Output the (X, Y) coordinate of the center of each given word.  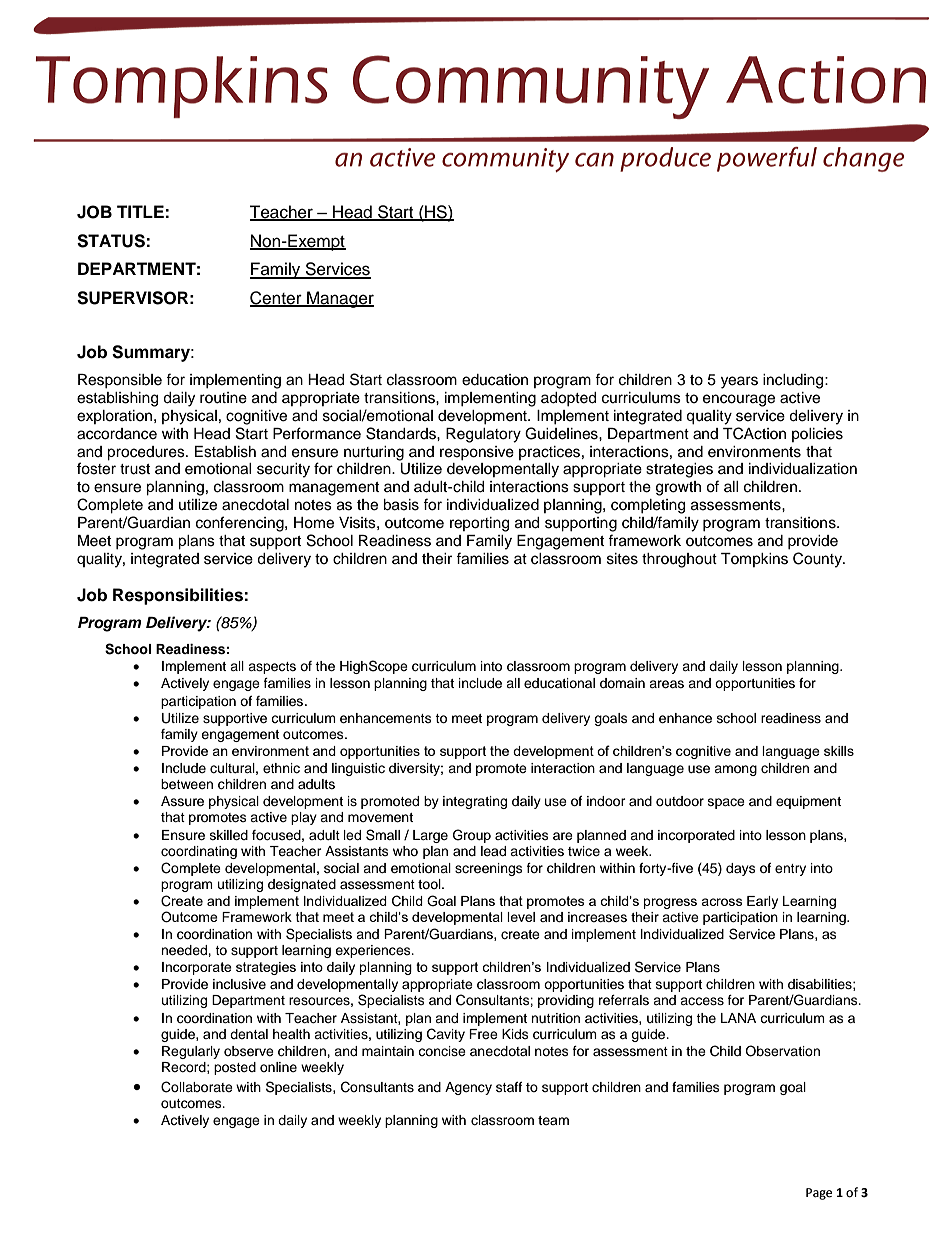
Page (819, 1194)
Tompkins (754, 560)
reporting (479, 524)
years (739, 382)
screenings (489, 869)
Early (762, 902)
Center (277, 299)
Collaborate (197, 1087)
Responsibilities (179, 596)
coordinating (199, 852)
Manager (339, 299)
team (553, 1120)
